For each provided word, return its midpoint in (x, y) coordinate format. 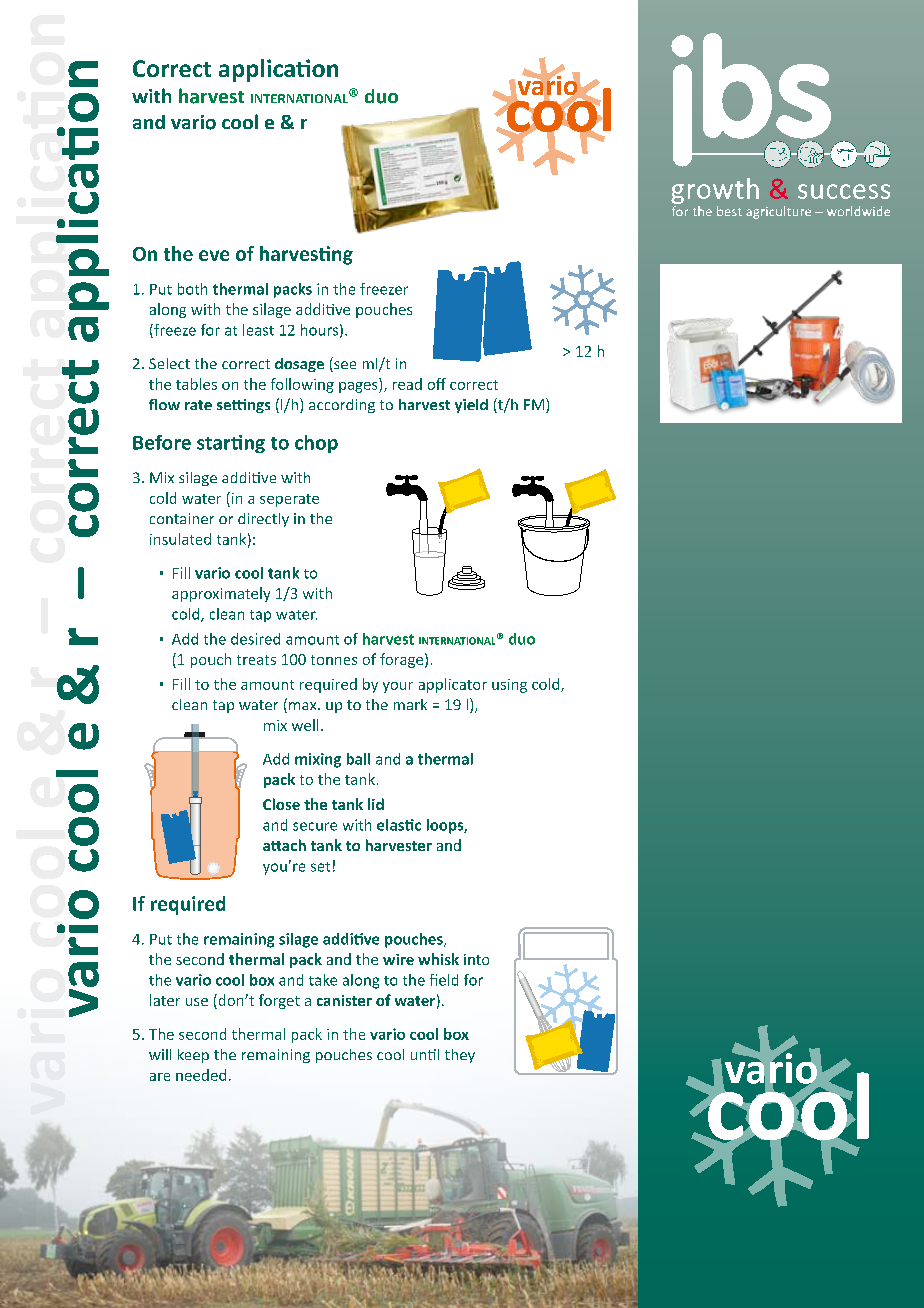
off (437, 384)
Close (281, 804)
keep (193, 1056)
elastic (399, 825)
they (460, 1056)
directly (263, 520)
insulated (180, 539)
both (192, 289)
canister (344, 1000)
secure (315, 826)
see (344, 366)
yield (471, 406)
